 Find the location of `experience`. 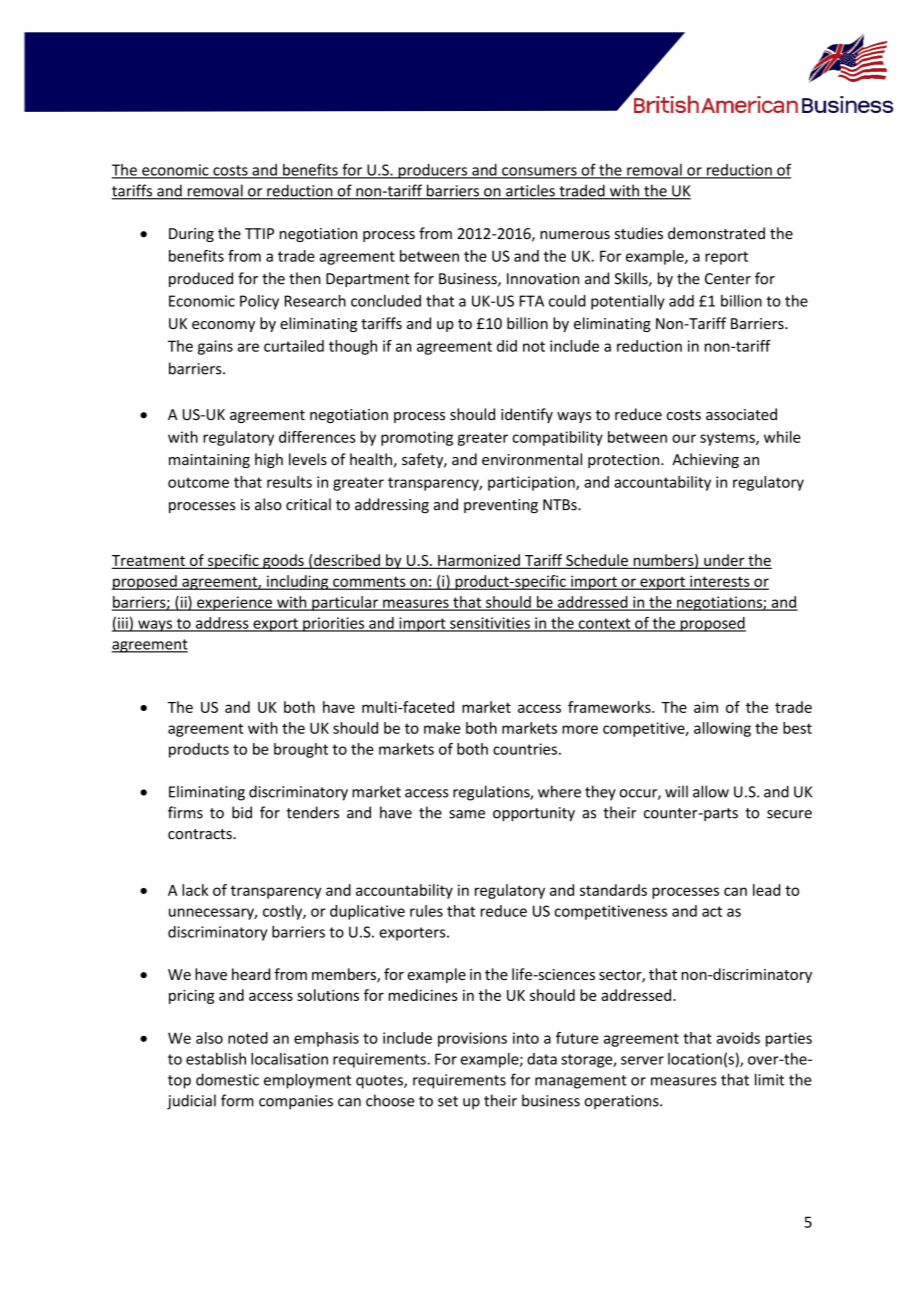

experience is located at coordinates (234, 603).
